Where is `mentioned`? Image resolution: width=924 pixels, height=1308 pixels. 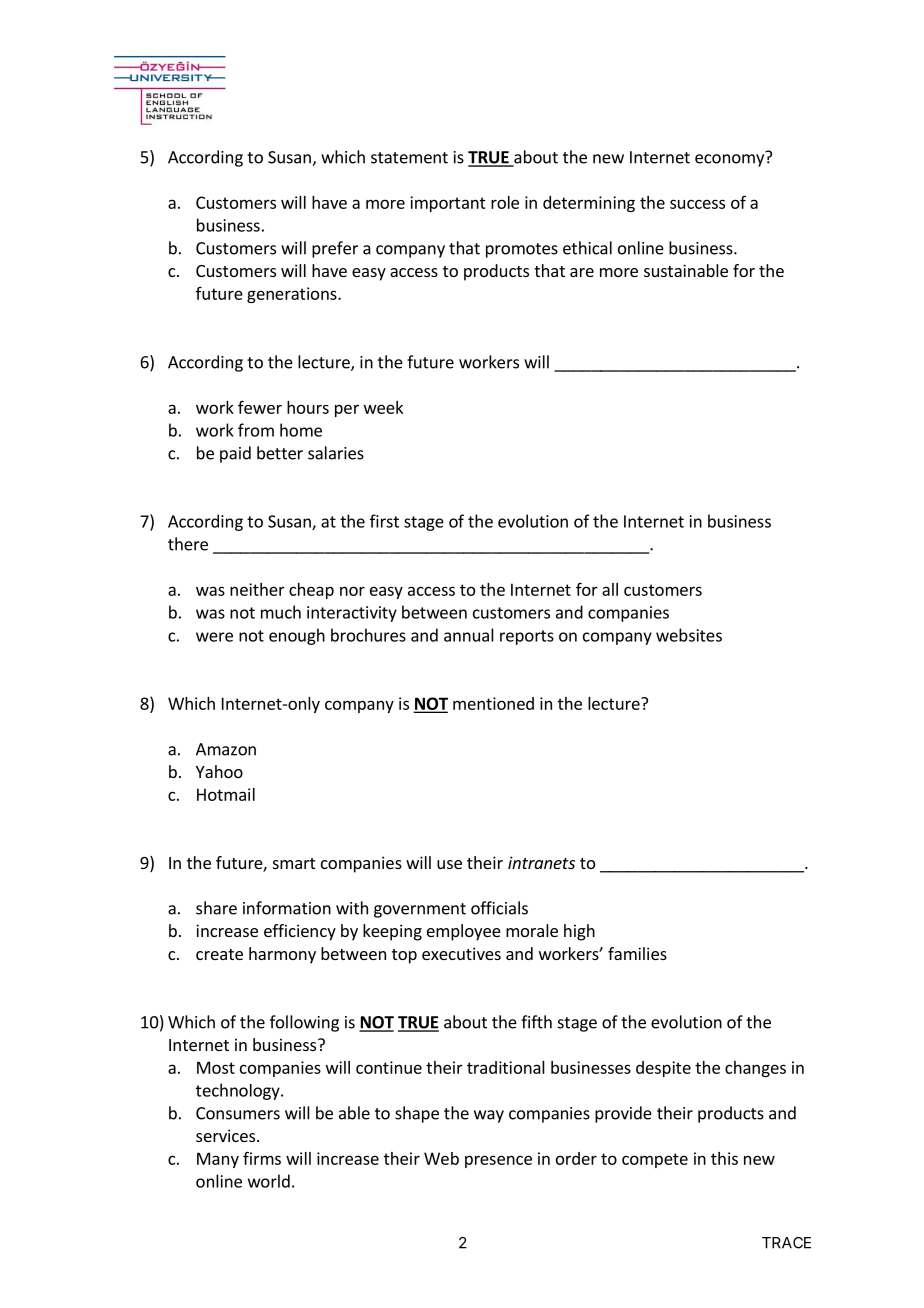 mentioned is located at coordinates (493, 703).
